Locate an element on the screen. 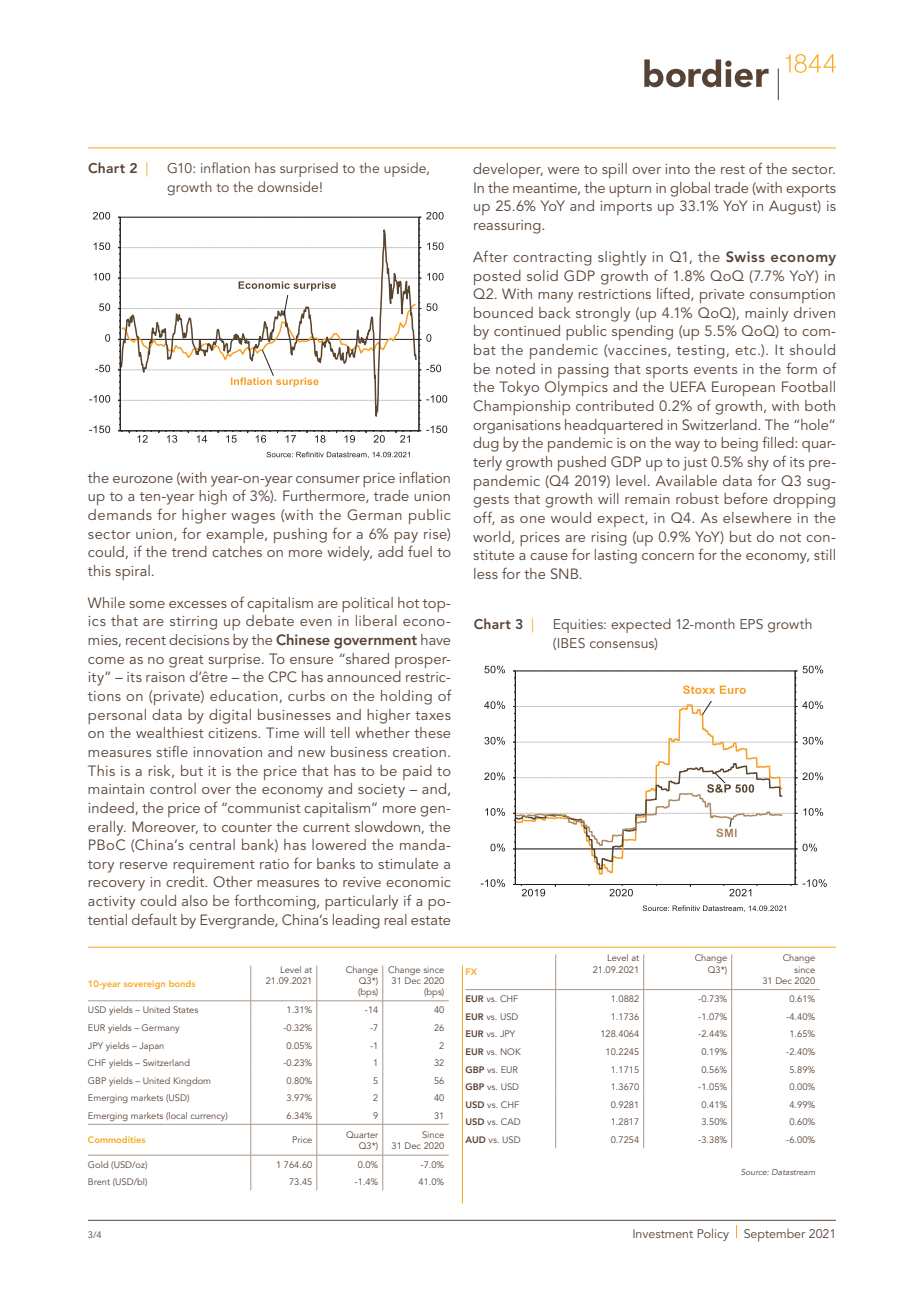 This screenshot has height=1308, width=924. AUD is located at coordinates (475, 1139).
